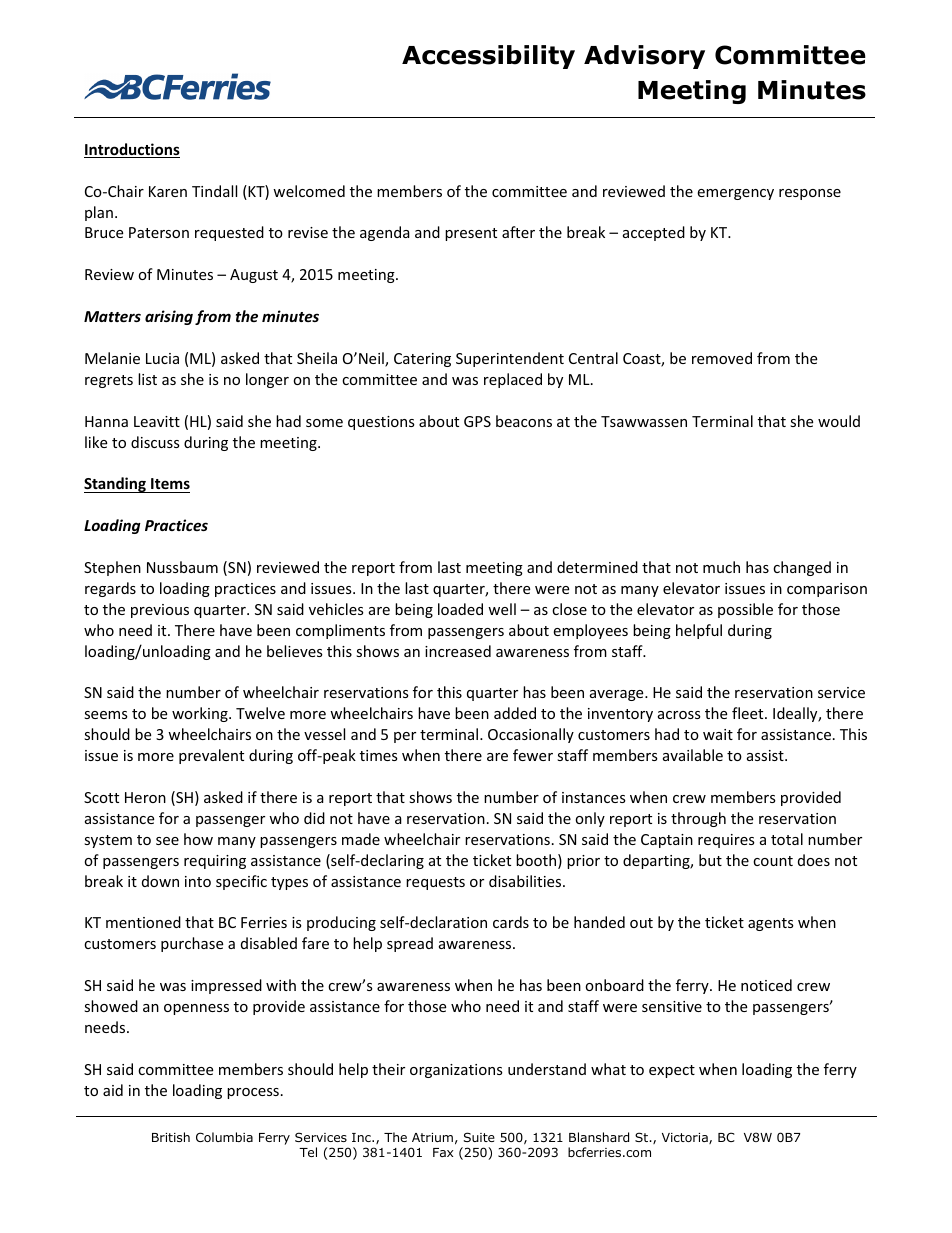 This screenshot has width=952, height=1233. What do you see at coordinates (839, 421) in the screenshot?
I see `would` at bounding box center [839, 421].
